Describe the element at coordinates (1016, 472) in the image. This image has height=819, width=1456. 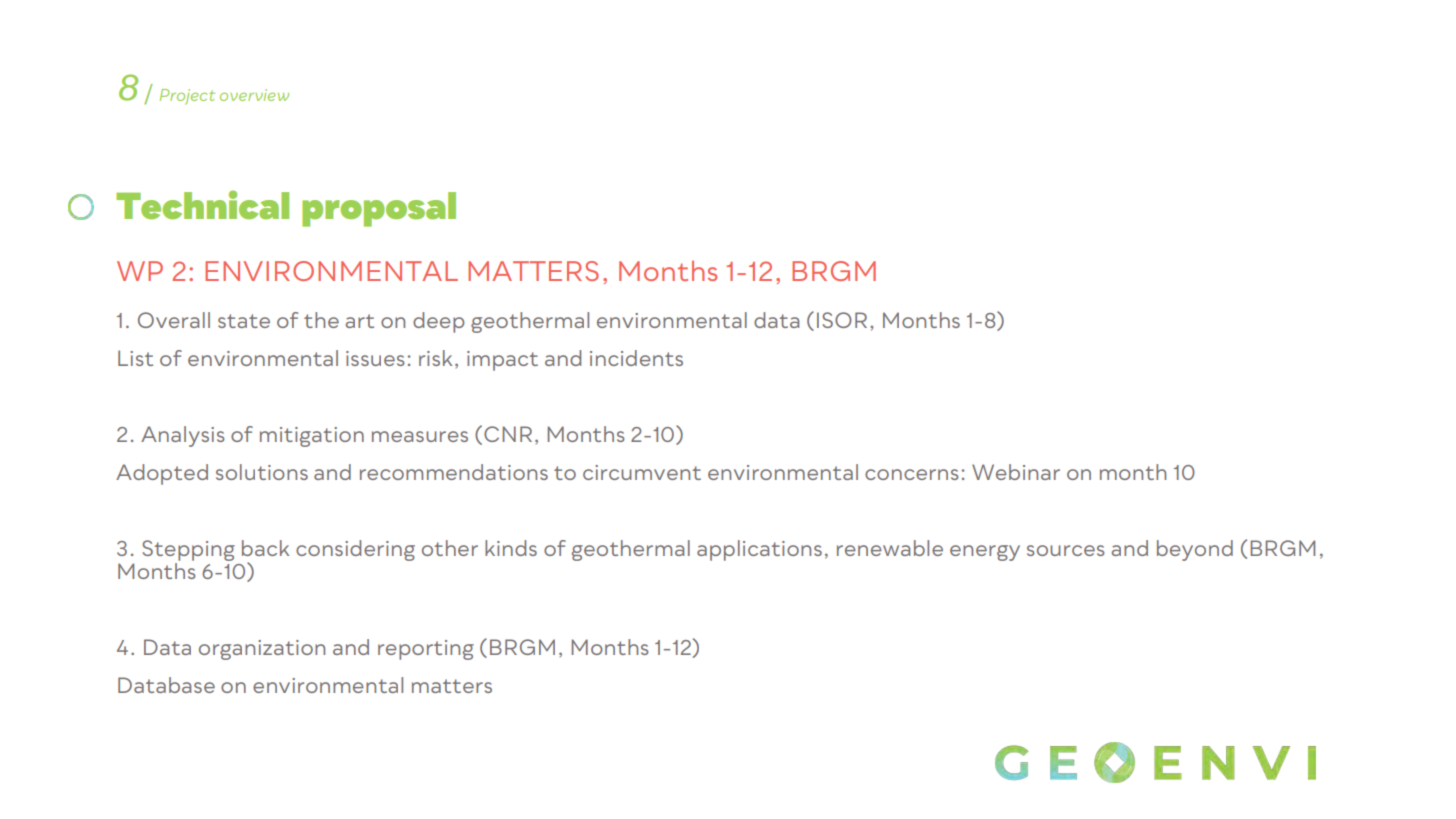
I see `Webinar` at that location.
